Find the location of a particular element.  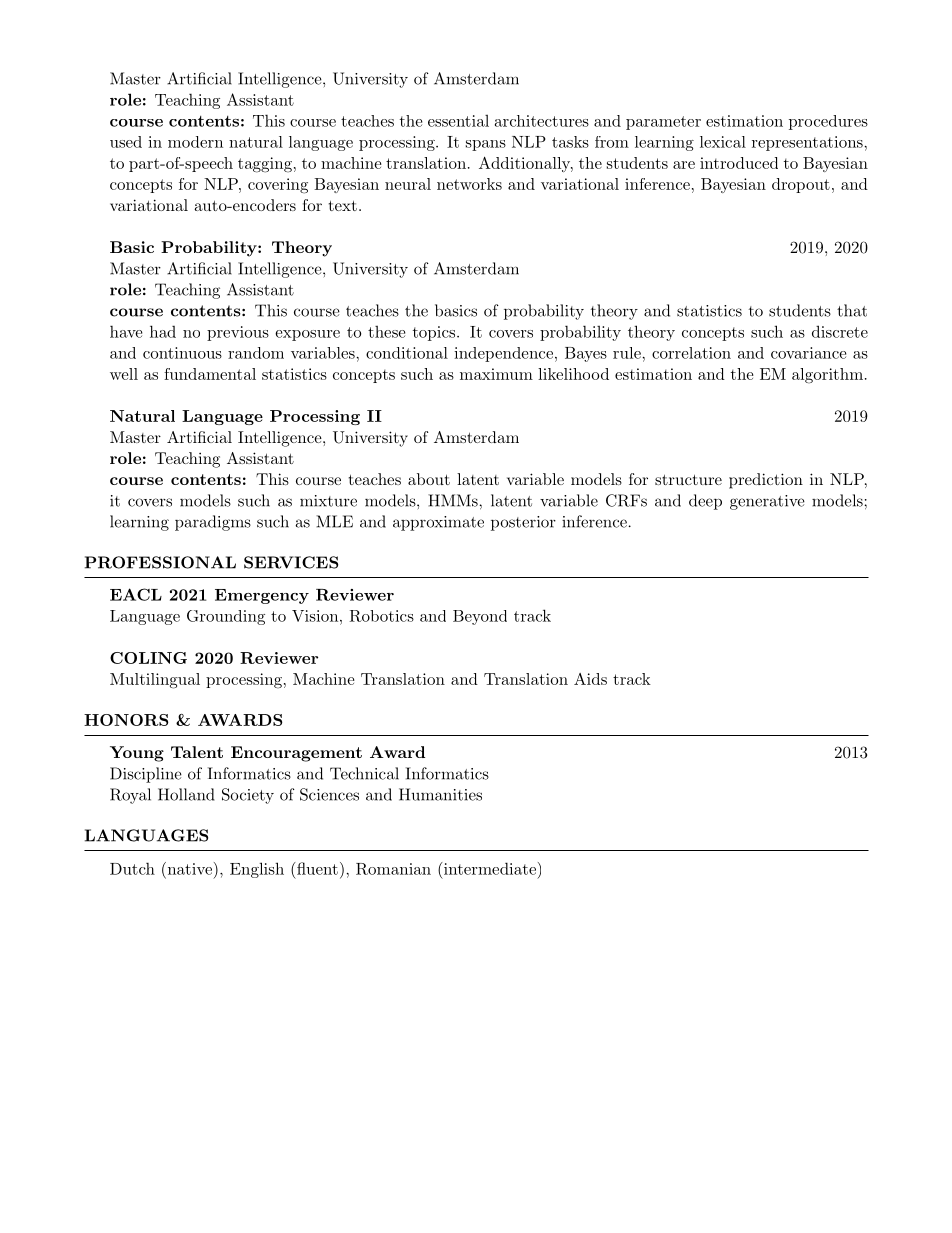

native is located at coordinates (188, 868).
